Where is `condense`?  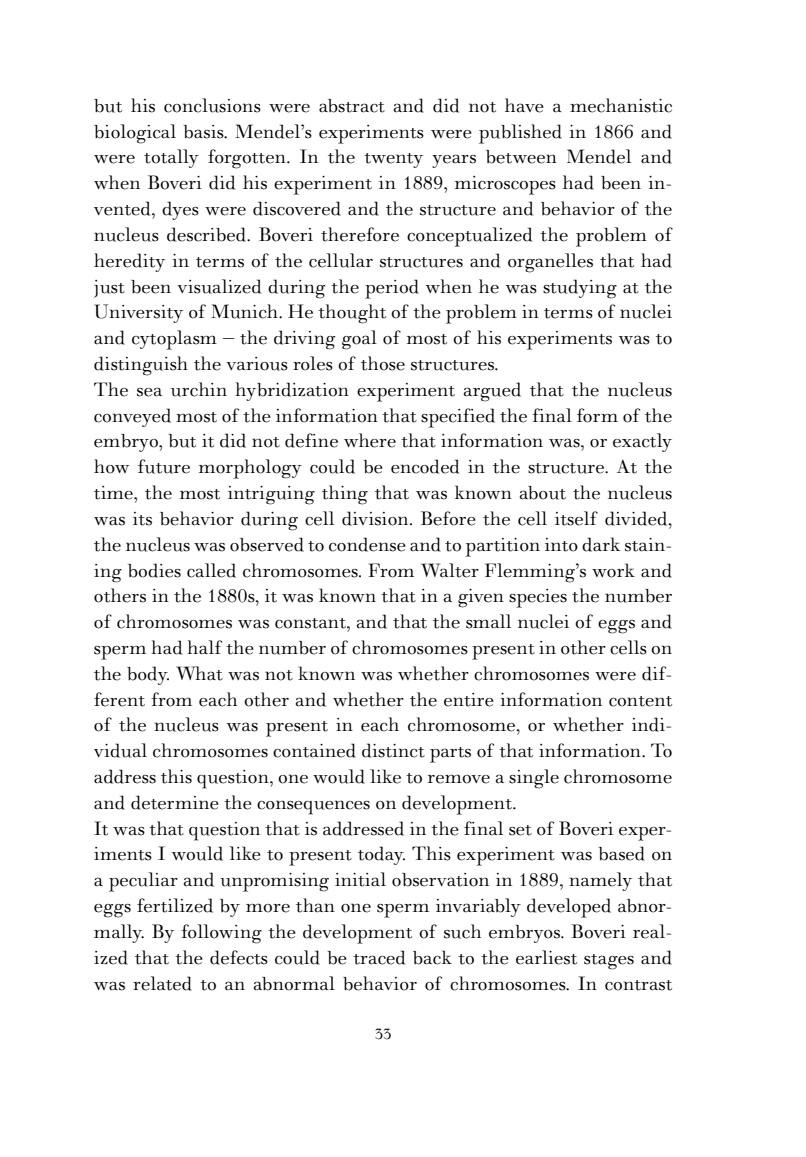 condense is located at coordinates (367, 544).
